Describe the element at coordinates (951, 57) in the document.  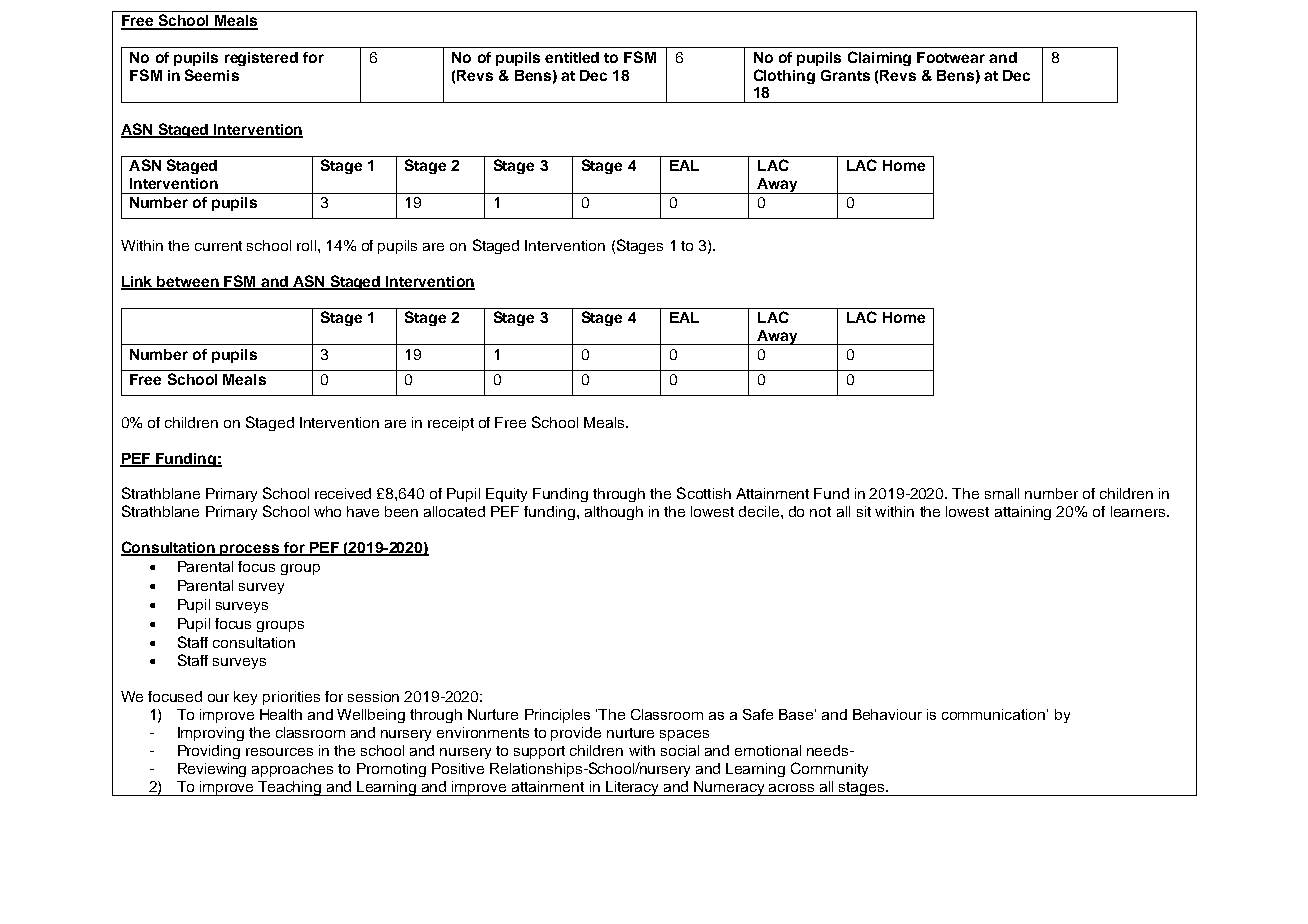
I see `Footwear` at that location.
